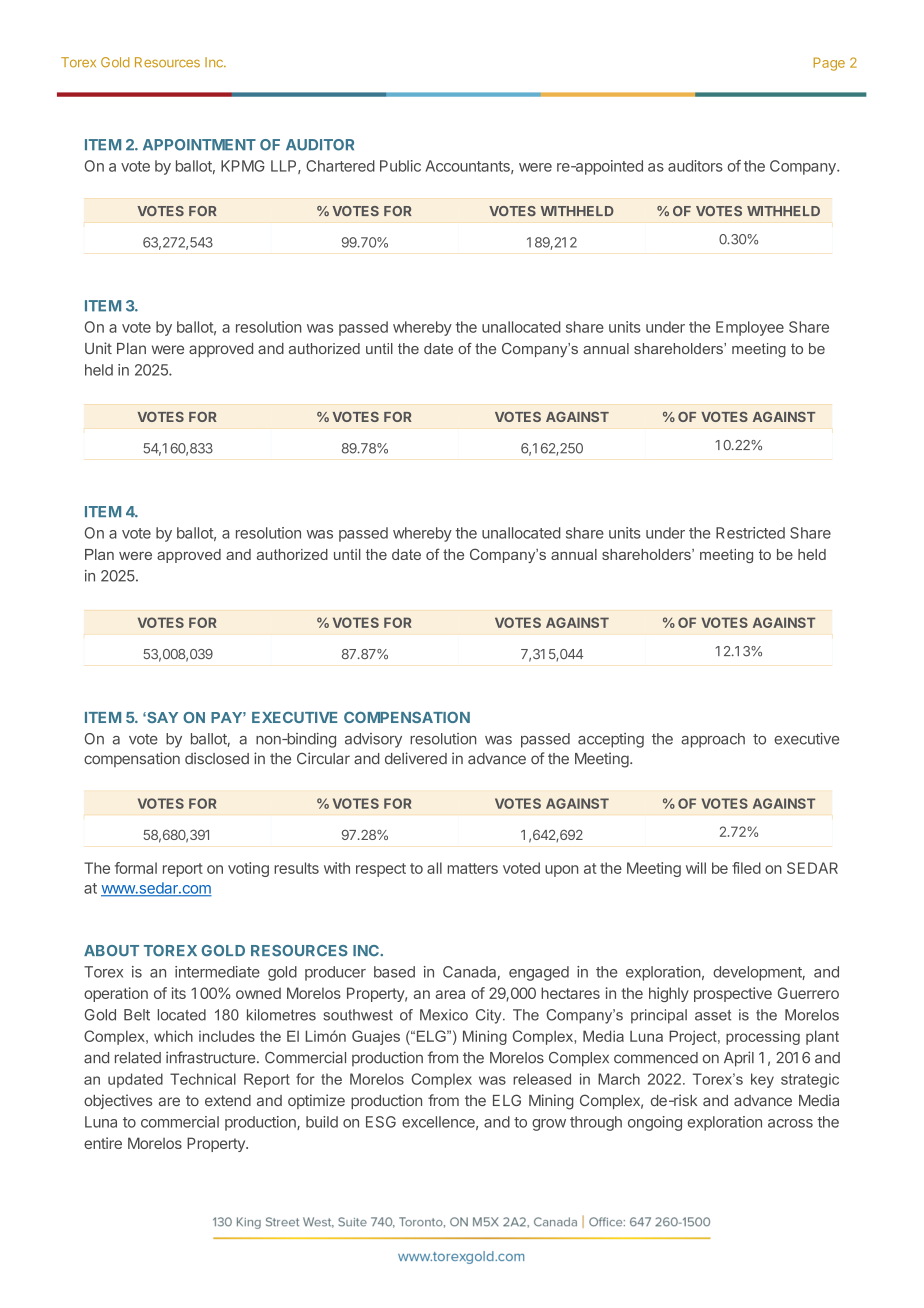 This screenshot has width=924, height=1308. Describe the element at coordinates (829, 64) in the screenshot. I see `Page` at that location.
